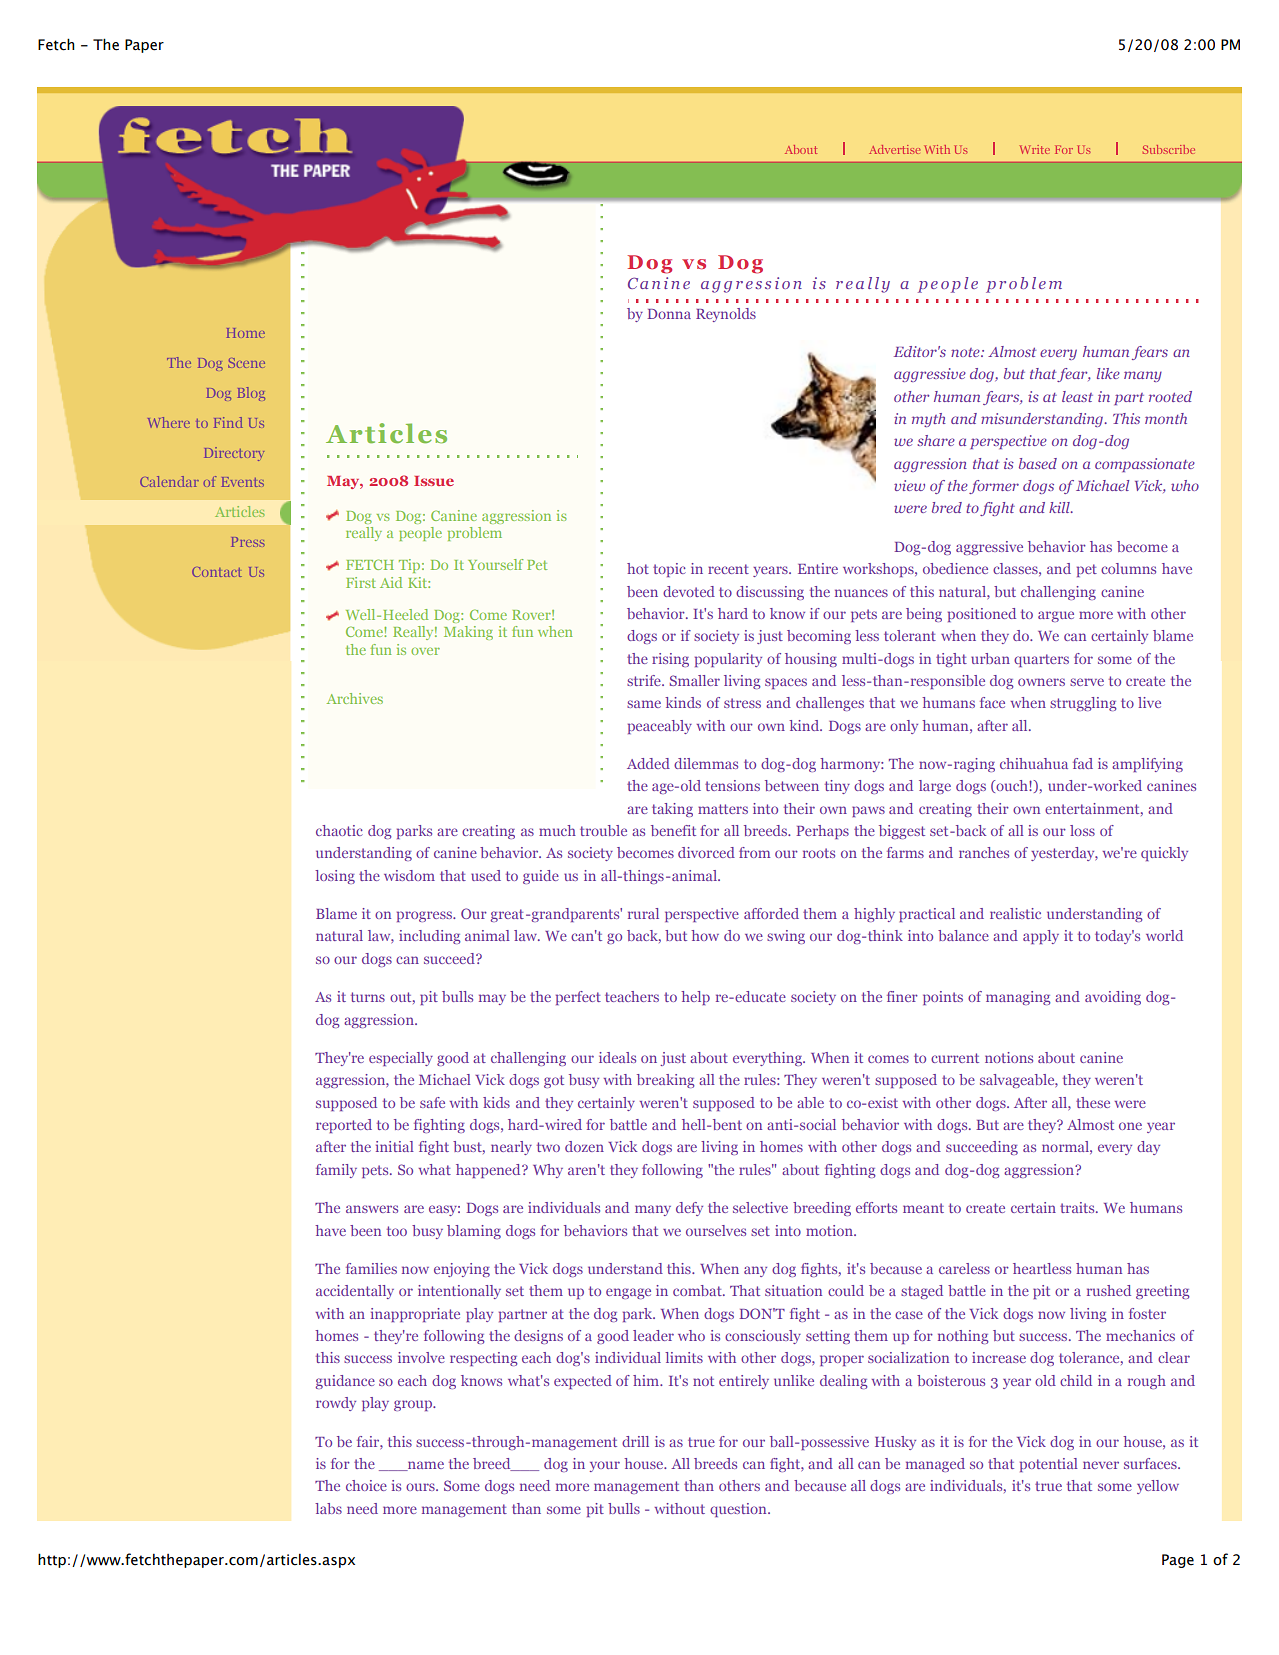  Describe the element at coordinates (328, 1508) in the page. I see `labs` at that location.
